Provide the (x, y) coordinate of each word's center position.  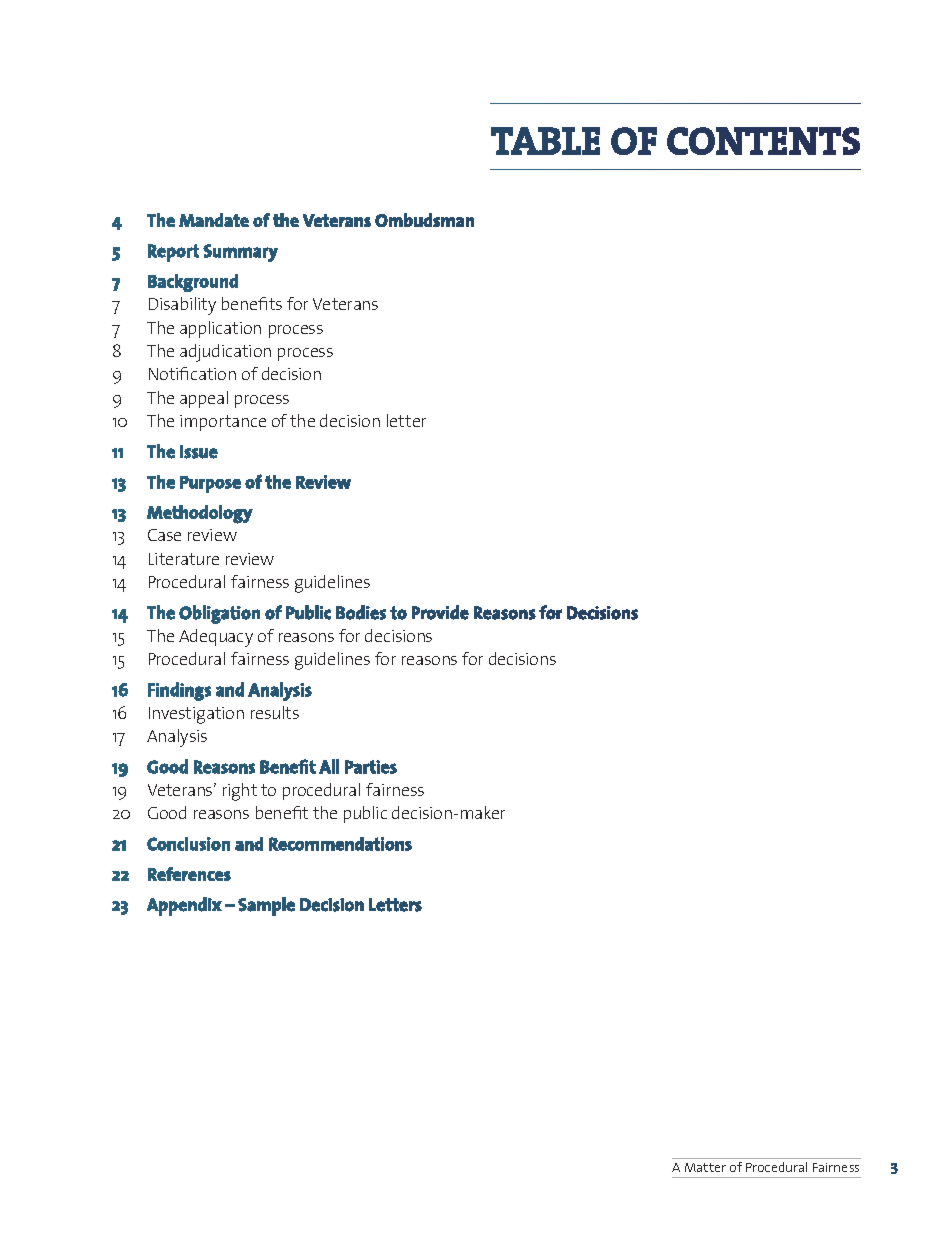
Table (545, 141)
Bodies (361, 612)
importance (223, 423)
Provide (440, 612)
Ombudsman (424, 220)
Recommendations (340, 844)
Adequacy (216, 638)
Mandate (214, 220)
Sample (266, 906)
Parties (371, 767)
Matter (705, 1167)
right (240, 792)
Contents (763, 141)
